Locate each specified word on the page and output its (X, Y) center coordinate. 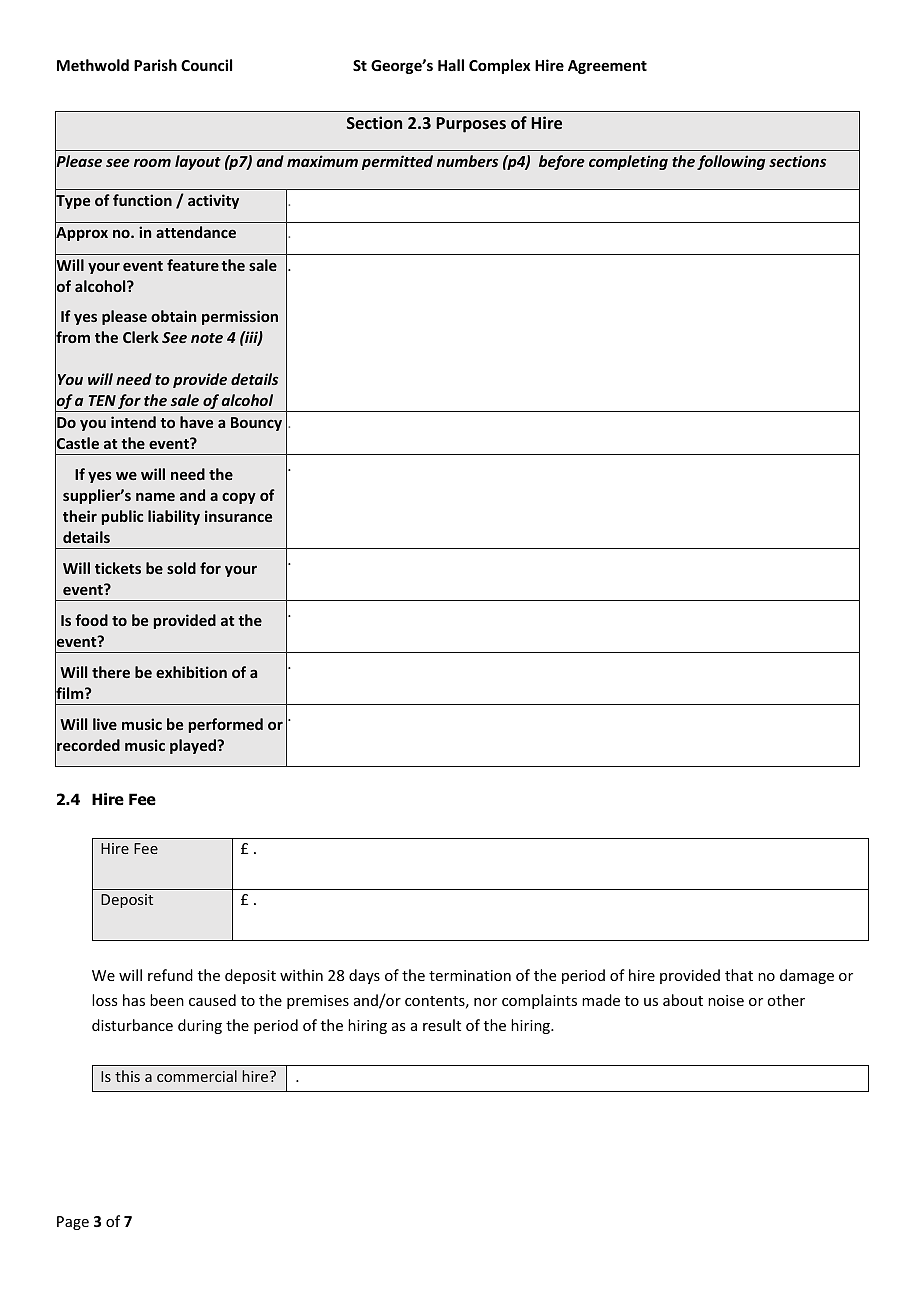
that (739, 975)
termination (470, 975)
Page (73, 1223)
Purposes (471, 125)
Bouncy (256, 424)
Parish (155, 65)
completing (628, 162)
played (194, 746)
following (731, 162)
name (155, 496)
